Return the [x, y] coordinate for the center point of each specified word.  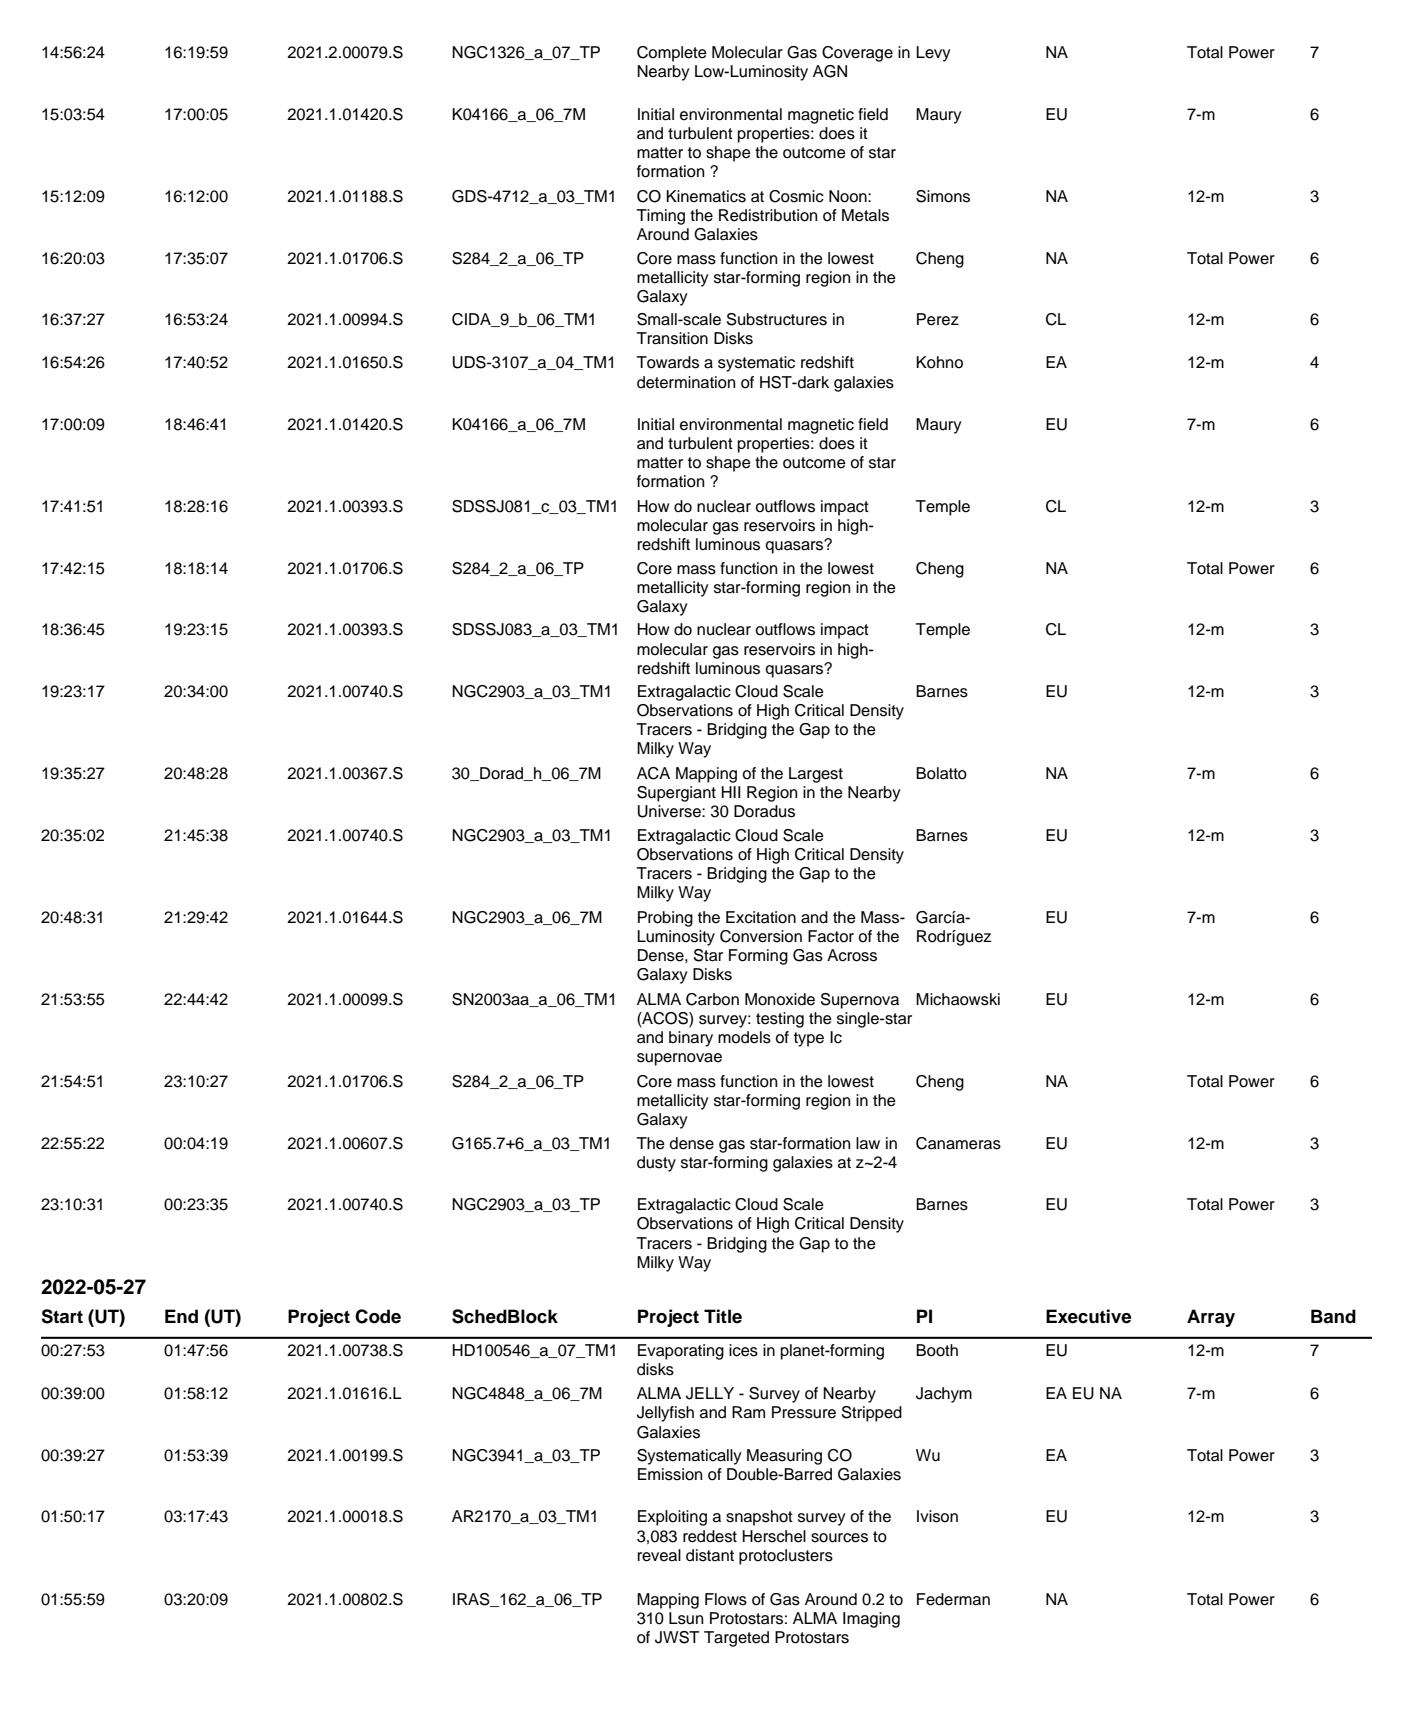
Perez [938, 319]
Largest [816, 775]
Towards [668, 362]
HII [731, 792]
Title [723, 1316]
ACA [653, 773]
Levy [933, 54]
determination [686, 382]
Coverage [857, 54]
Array [1211, 1318]
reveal [659, 1555]
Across [852, 955]
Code [378, 1316]
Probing [665, 919]
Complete [672, 54]
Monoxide [780, 999]
